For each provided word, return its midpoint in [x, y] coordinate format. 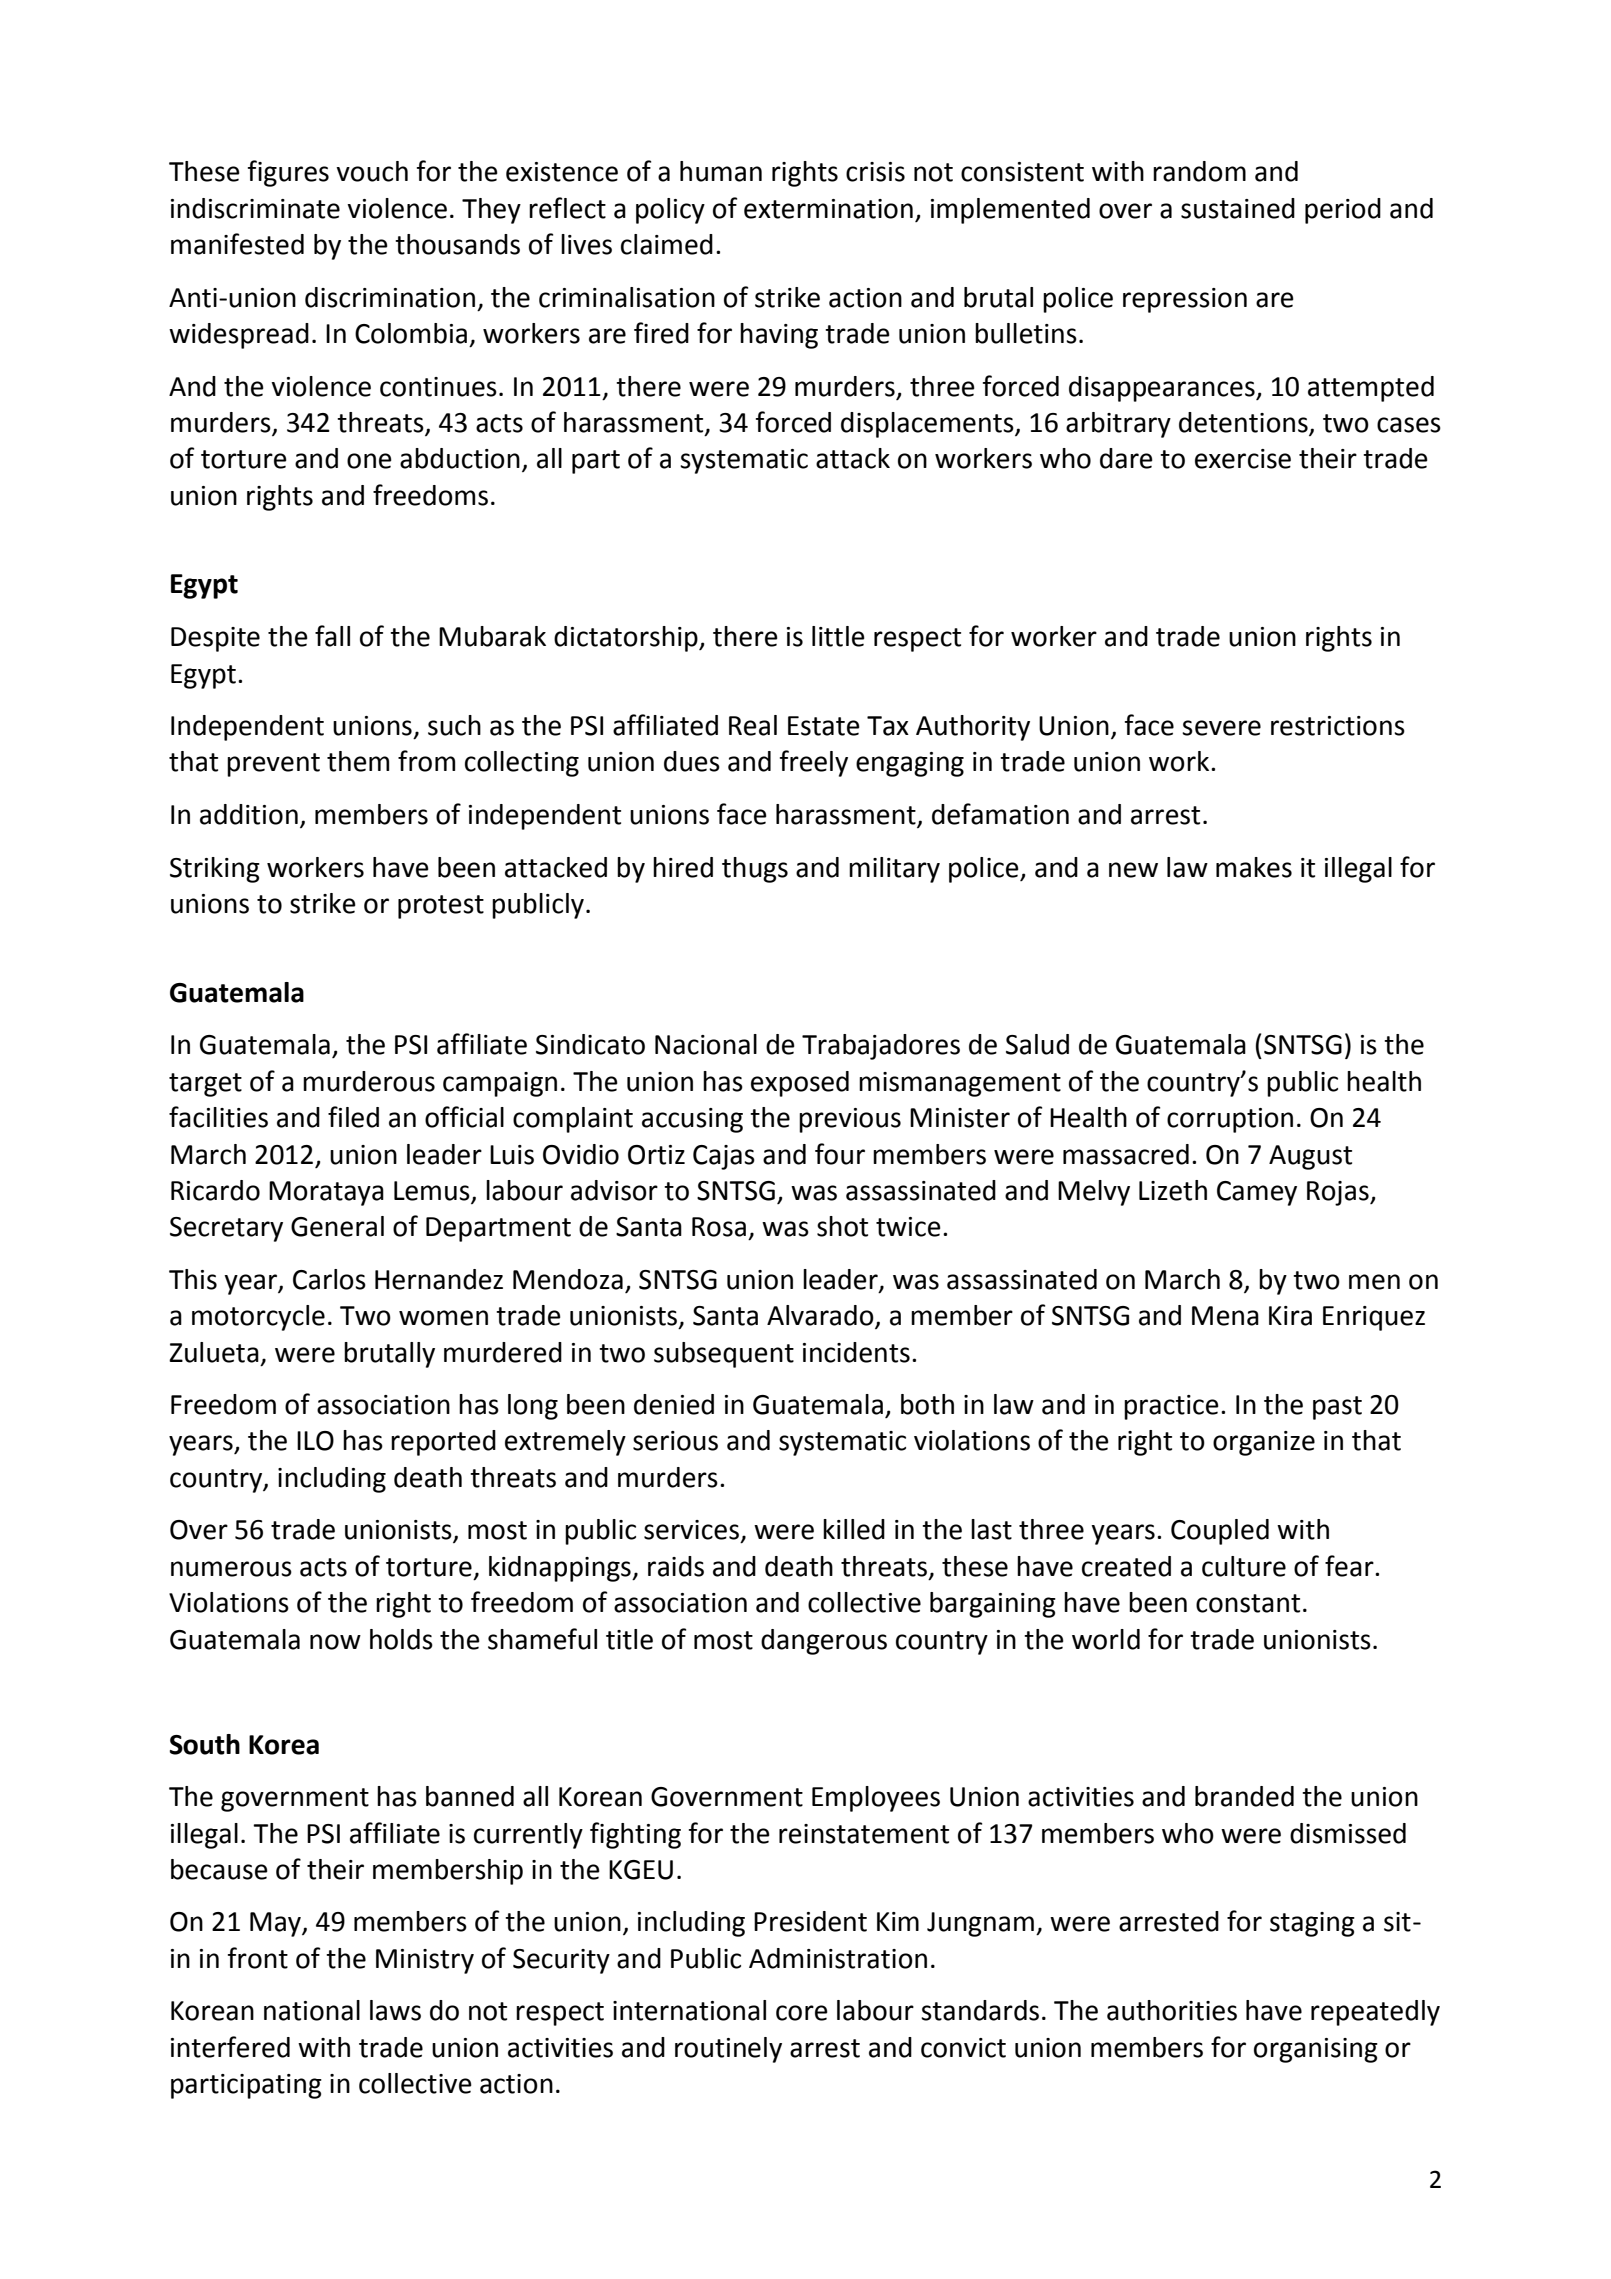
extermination [828, 209]
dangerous [824, 1642]
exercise [1243, 459]
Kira [1290, 1316]
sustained [1238, 208]
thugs [755, 870]
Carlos [329, 1279]
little [838, 636]
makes [1254, 867]
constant [1248, 1603]
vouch [372, 171]
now [335, 1642]
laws [395, 2010]
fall [332, 636]
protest [441, 907]
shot [842, 1226]
